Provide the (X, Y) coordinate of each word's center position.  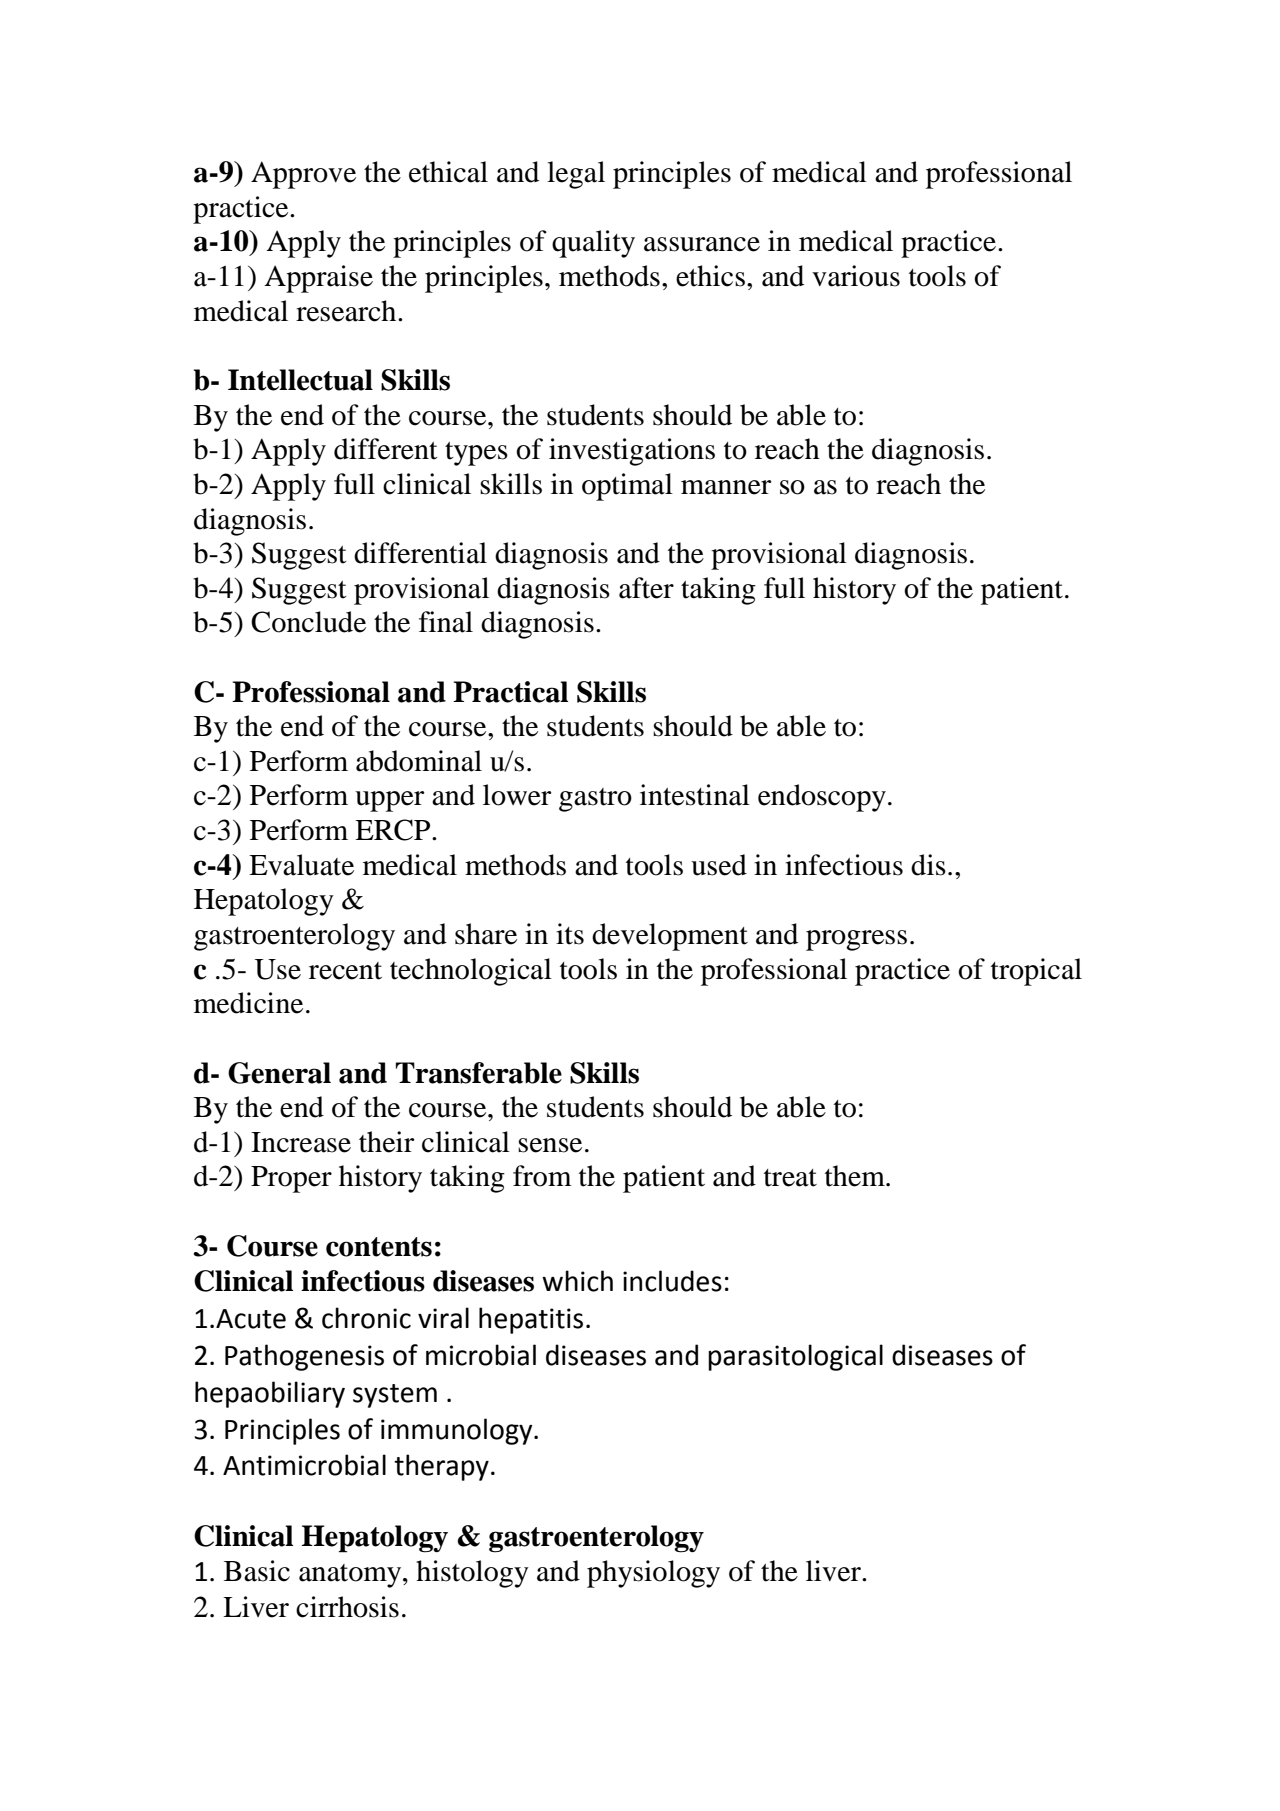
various (856, 276)
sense (550, 1145)
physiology (653, 1574)
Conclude (308, 622)
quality (593, 244)
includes (672, 1281)
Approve (303, 175)
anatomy (351, 1576)
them (856, 1176)
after (646, 588)
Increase (301, 1142)
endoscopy (822, 798)
